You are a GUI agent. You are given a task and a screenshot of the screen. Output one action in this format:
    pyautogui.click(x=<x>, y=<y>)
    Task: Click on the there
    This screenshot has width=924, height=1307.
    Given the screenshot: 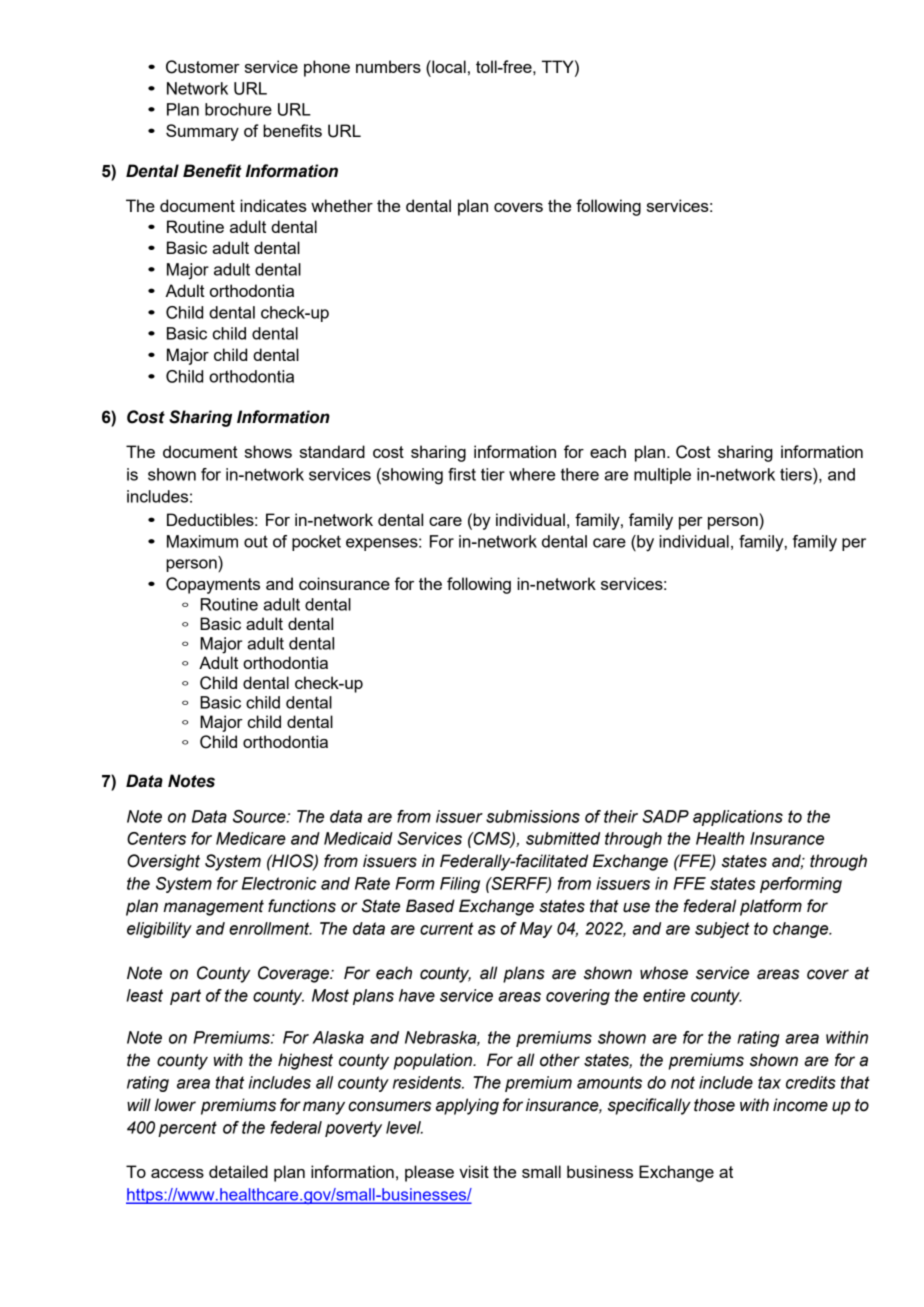 What is the action you would take?
    pyautogui.click(x=580, y=474)
